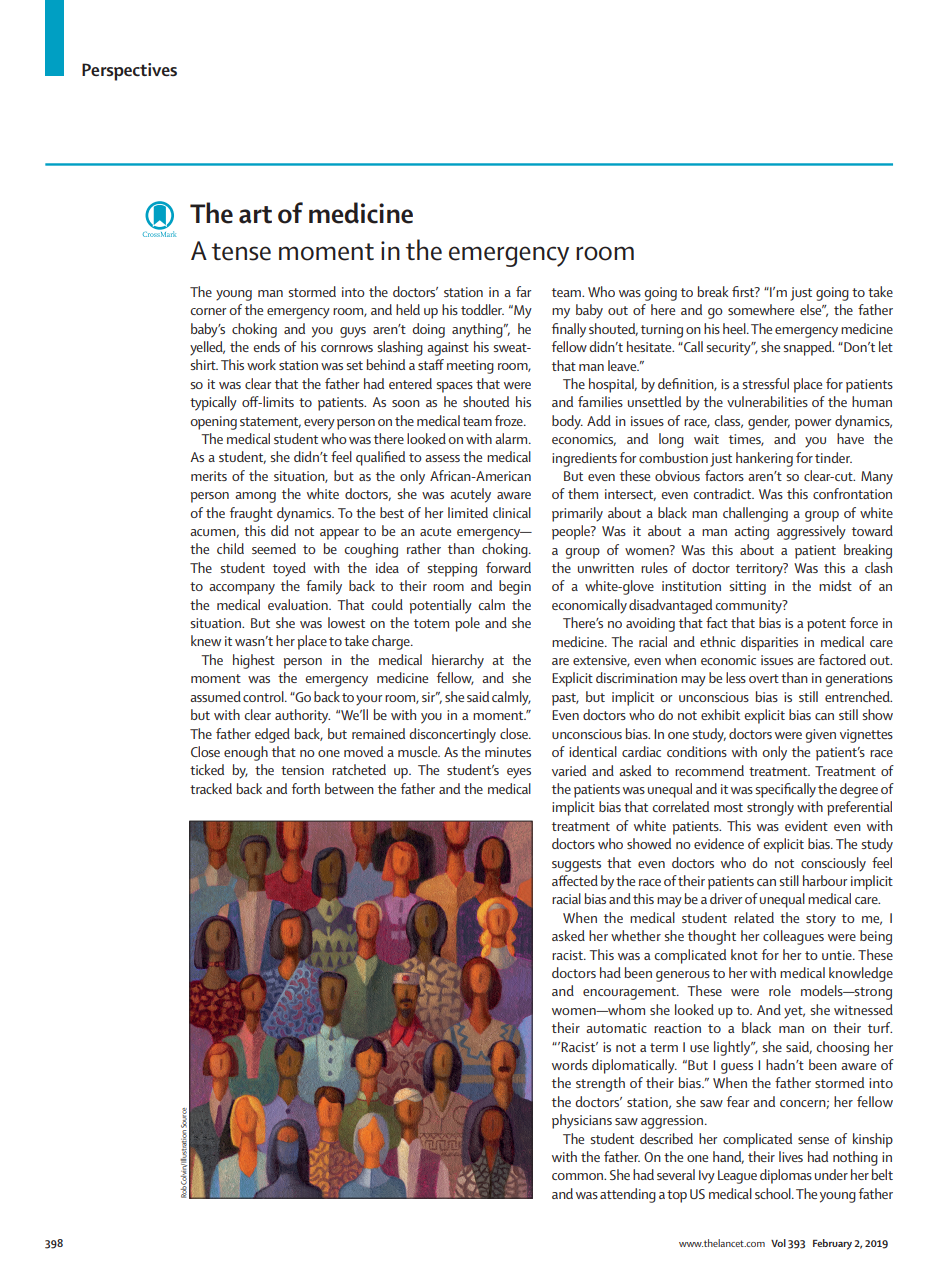 This screenshot has height=1279, width=952. I want to click on forward, so click(508, 567).
